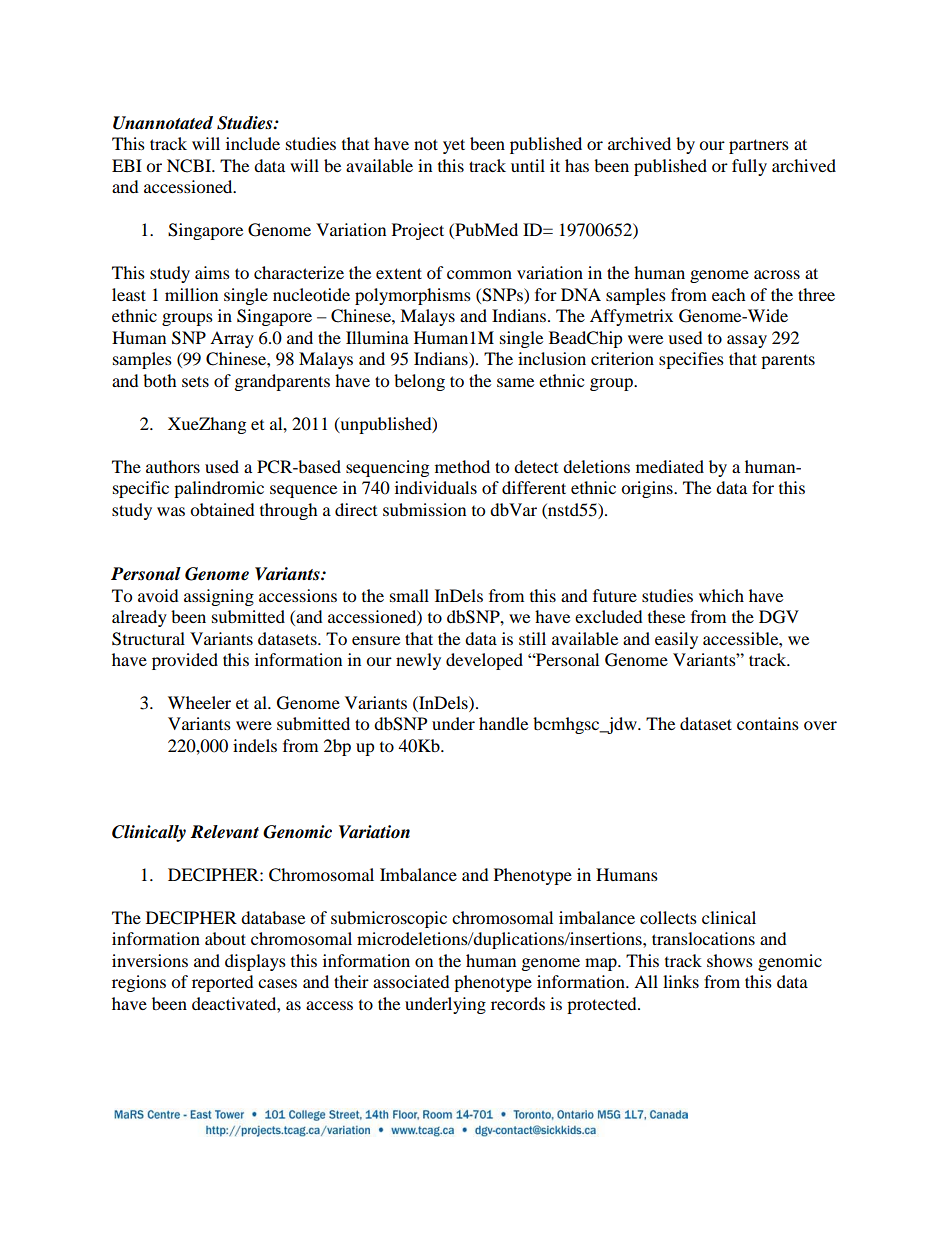  What do you see at coordinates (223, 983) in the image?
I see `reported` at bounding box center [223, 983].
